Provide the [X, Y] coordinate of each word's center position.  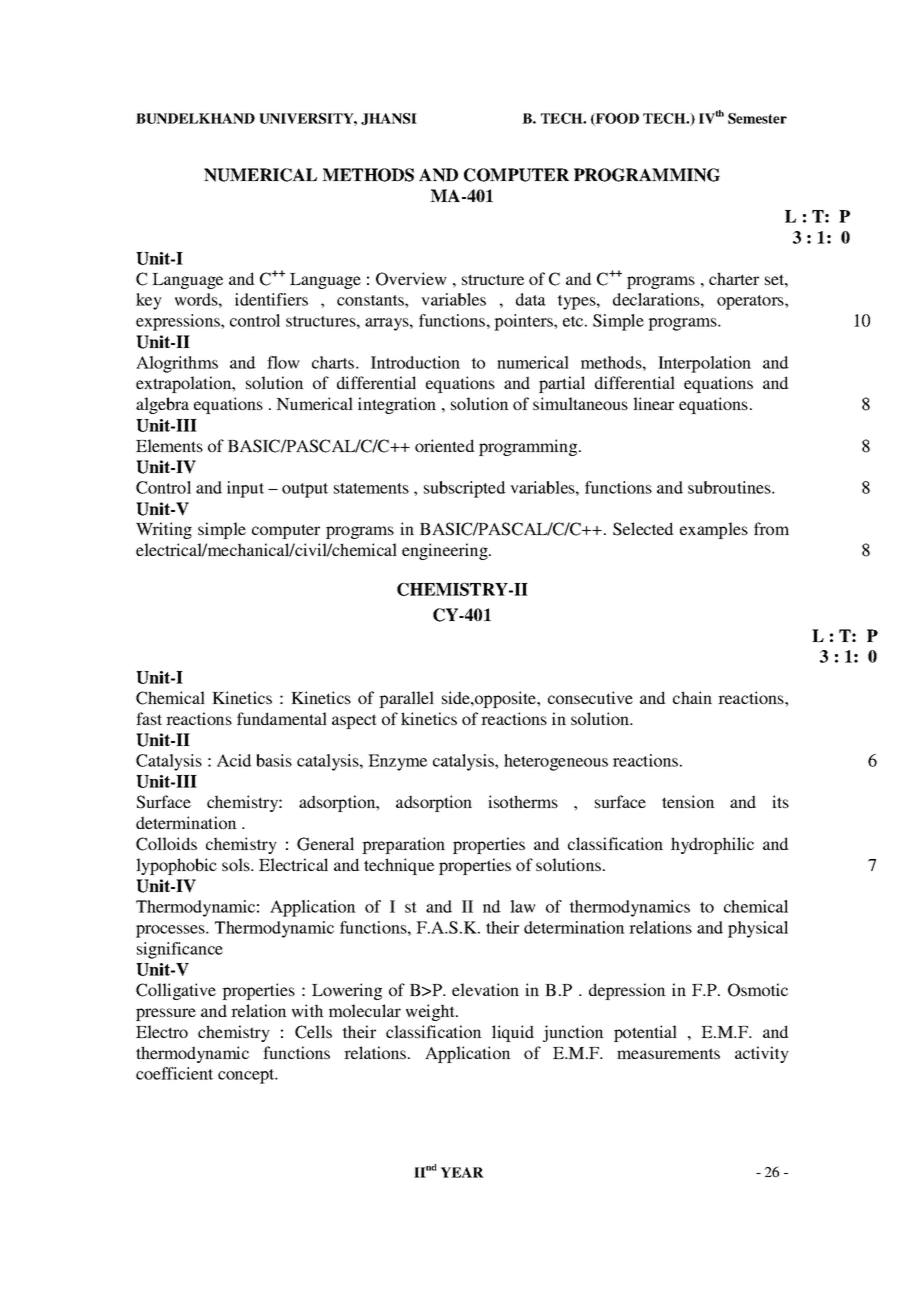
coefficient [174, 1073]
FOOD [616, 119]
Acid [234, 760]
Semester [757, 118]
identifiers [271, 299]
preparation [403, 845]
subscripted [465, 489]
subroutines [730, 487]
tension [688, 801]
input [245, 489]
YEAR [462, 1172]
